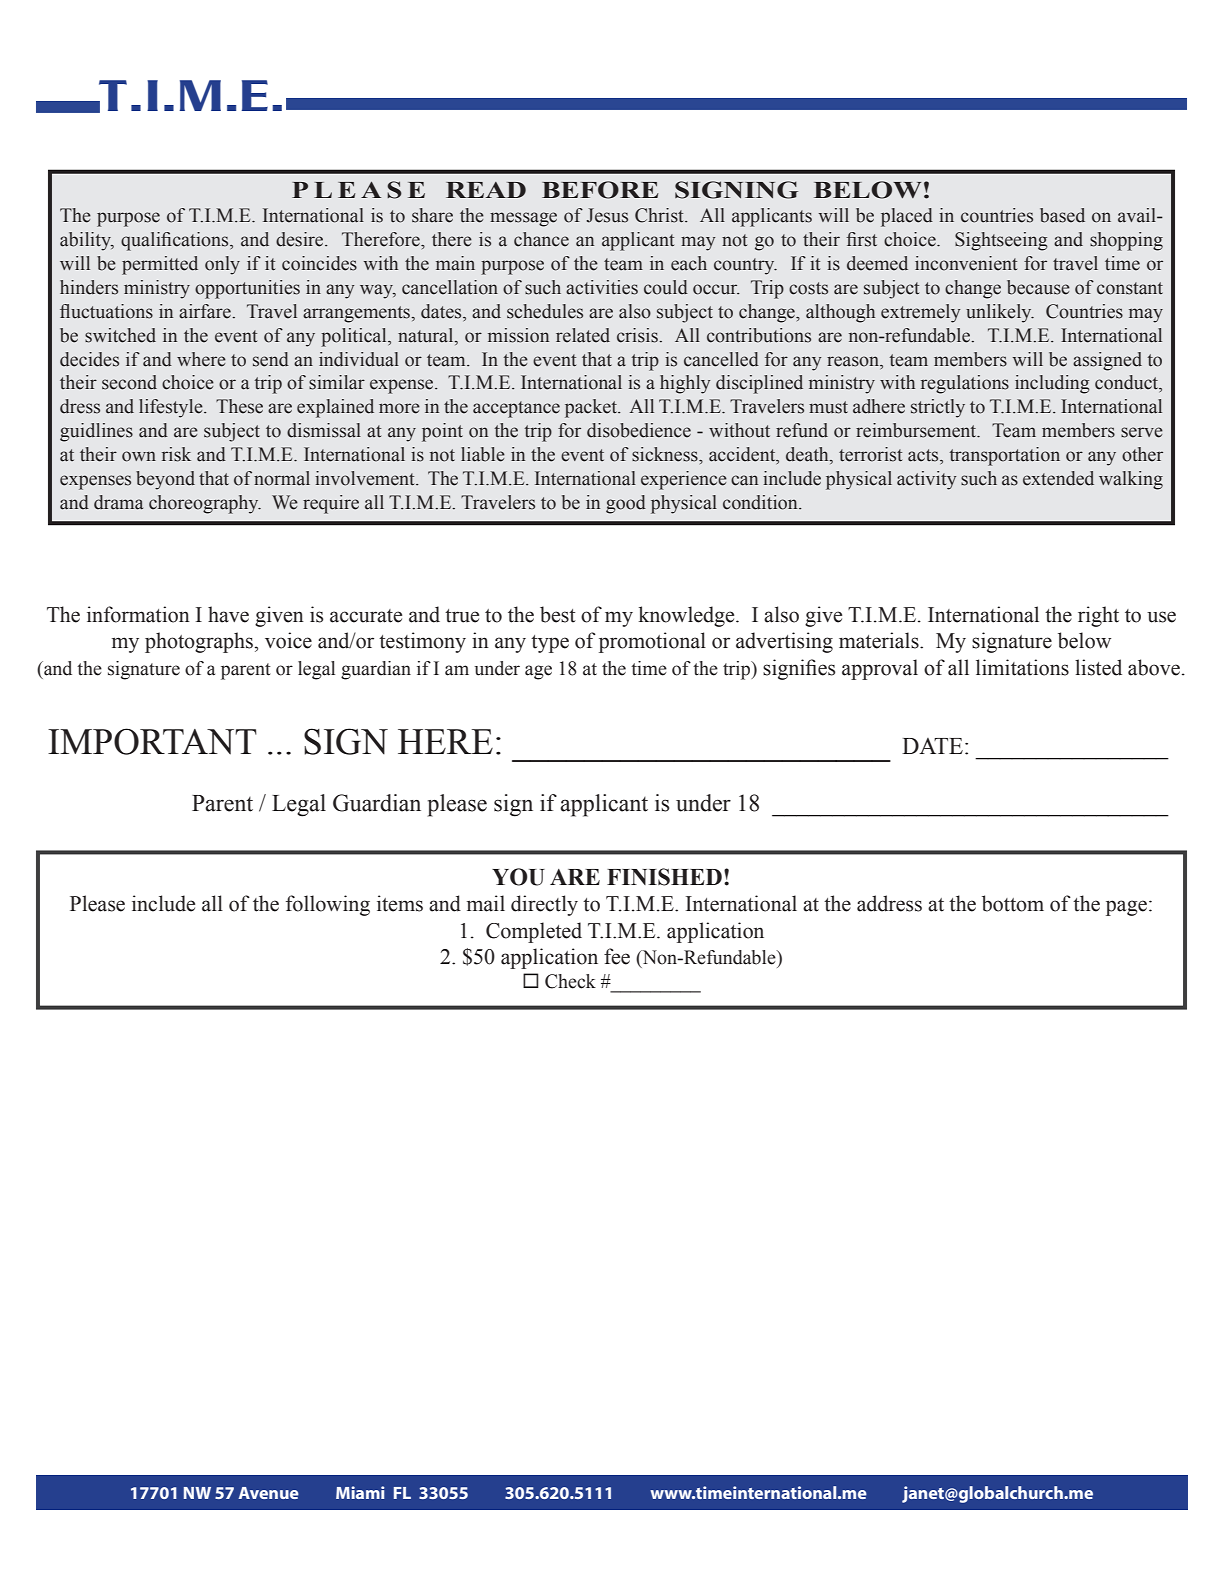  I want to click on Check, so click(570, 981).
